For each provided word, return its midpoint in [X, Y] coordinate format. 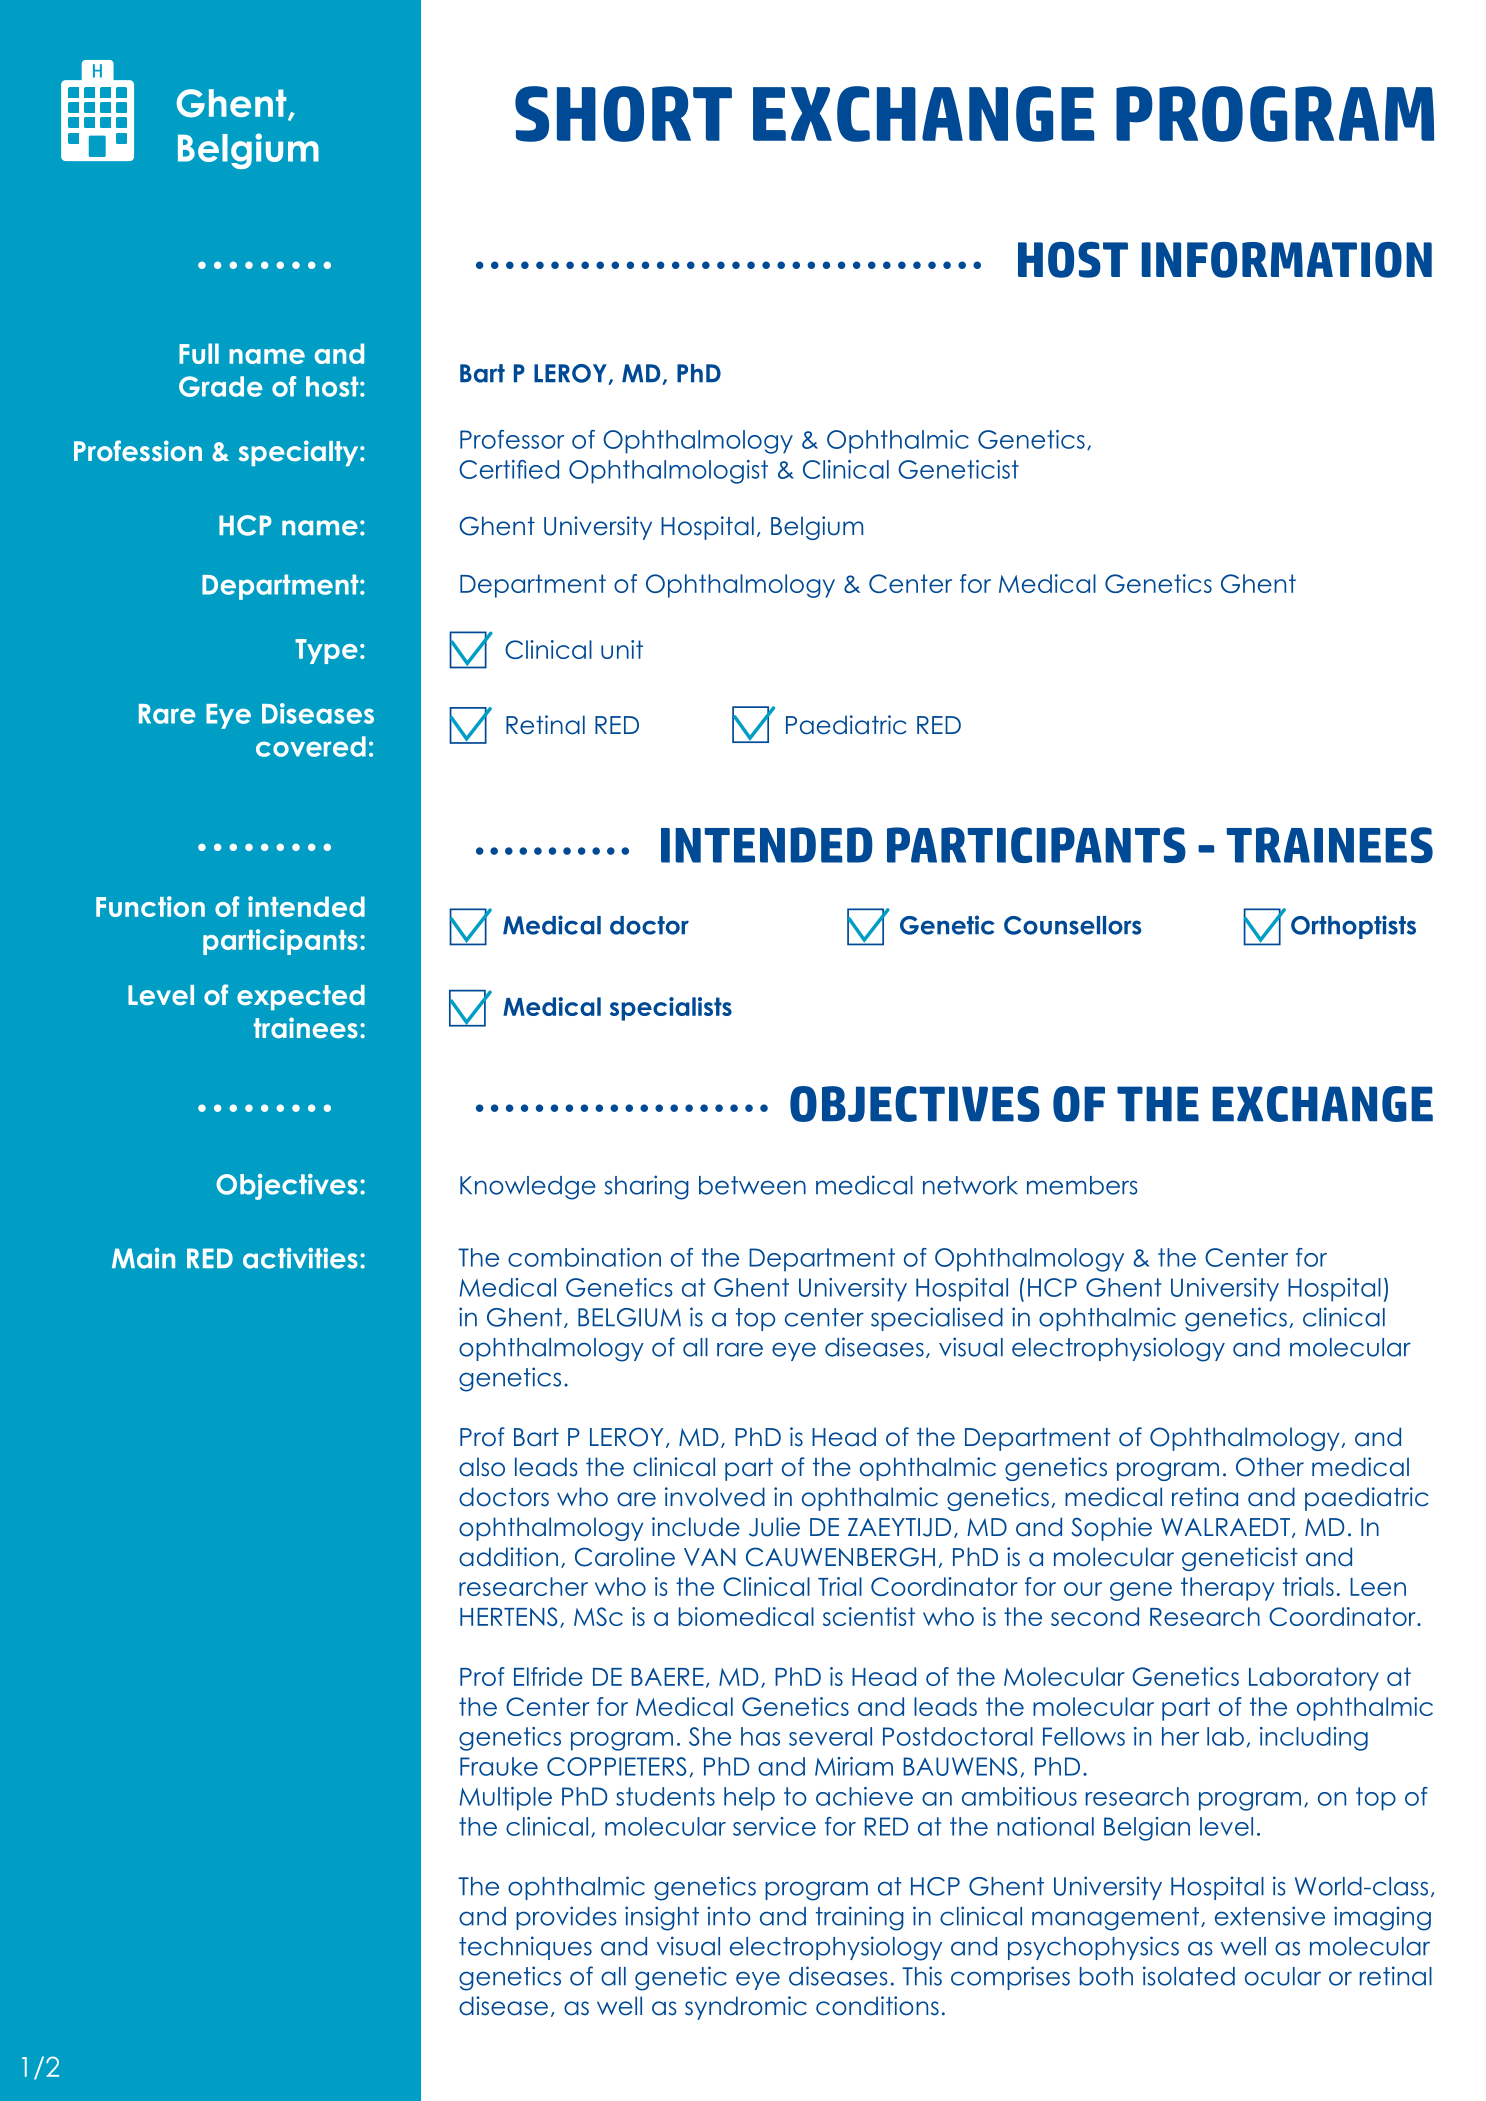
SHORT [623, 114]
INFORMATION [1287, 260]
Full [199, 353]
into [729, 1916]
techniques [525, 1948]
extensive [1270, 1916]
